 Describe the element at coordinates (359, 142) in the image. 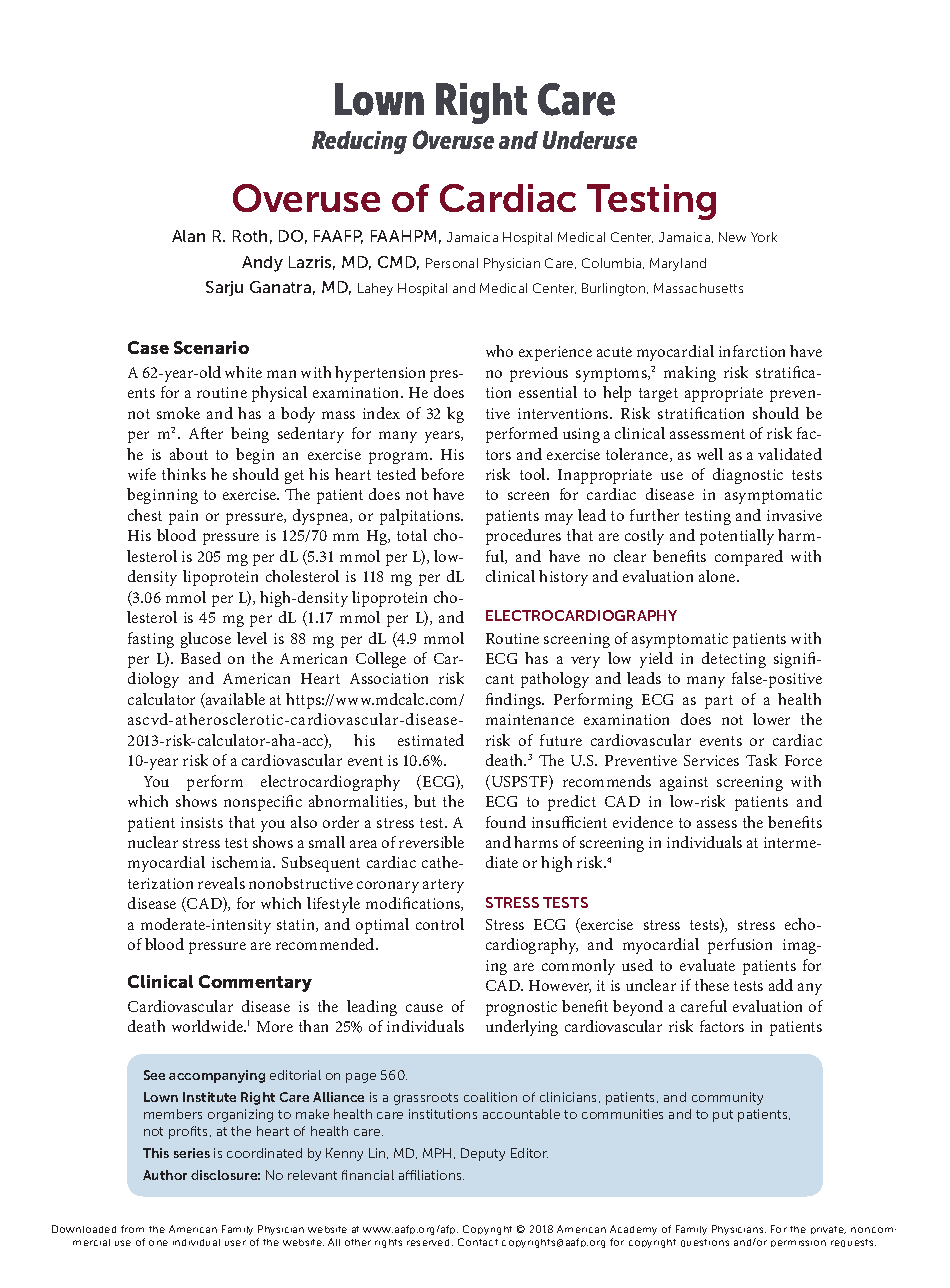

I see `Reducing` at that location.
